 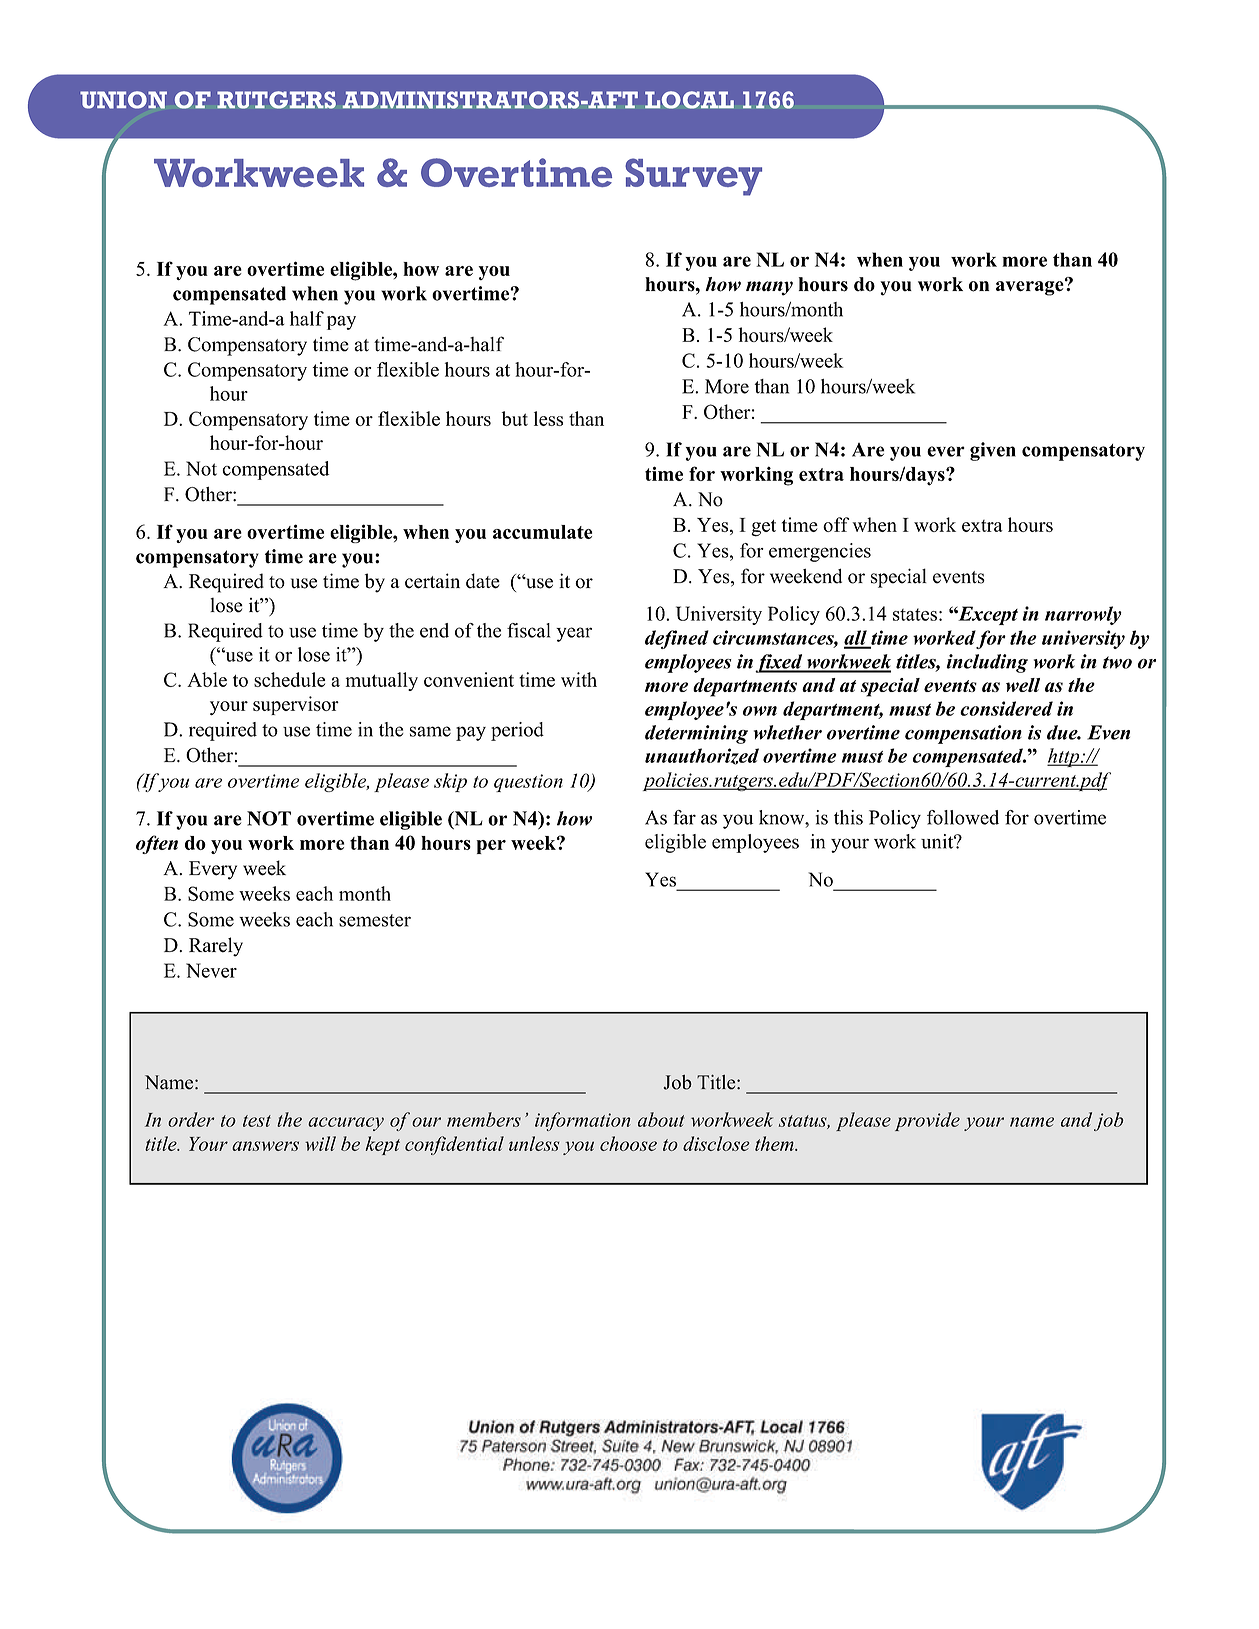 What do you see at coordinates (574, 634) in the screenshot?
I see `year` at bounding box center [574, 634].
